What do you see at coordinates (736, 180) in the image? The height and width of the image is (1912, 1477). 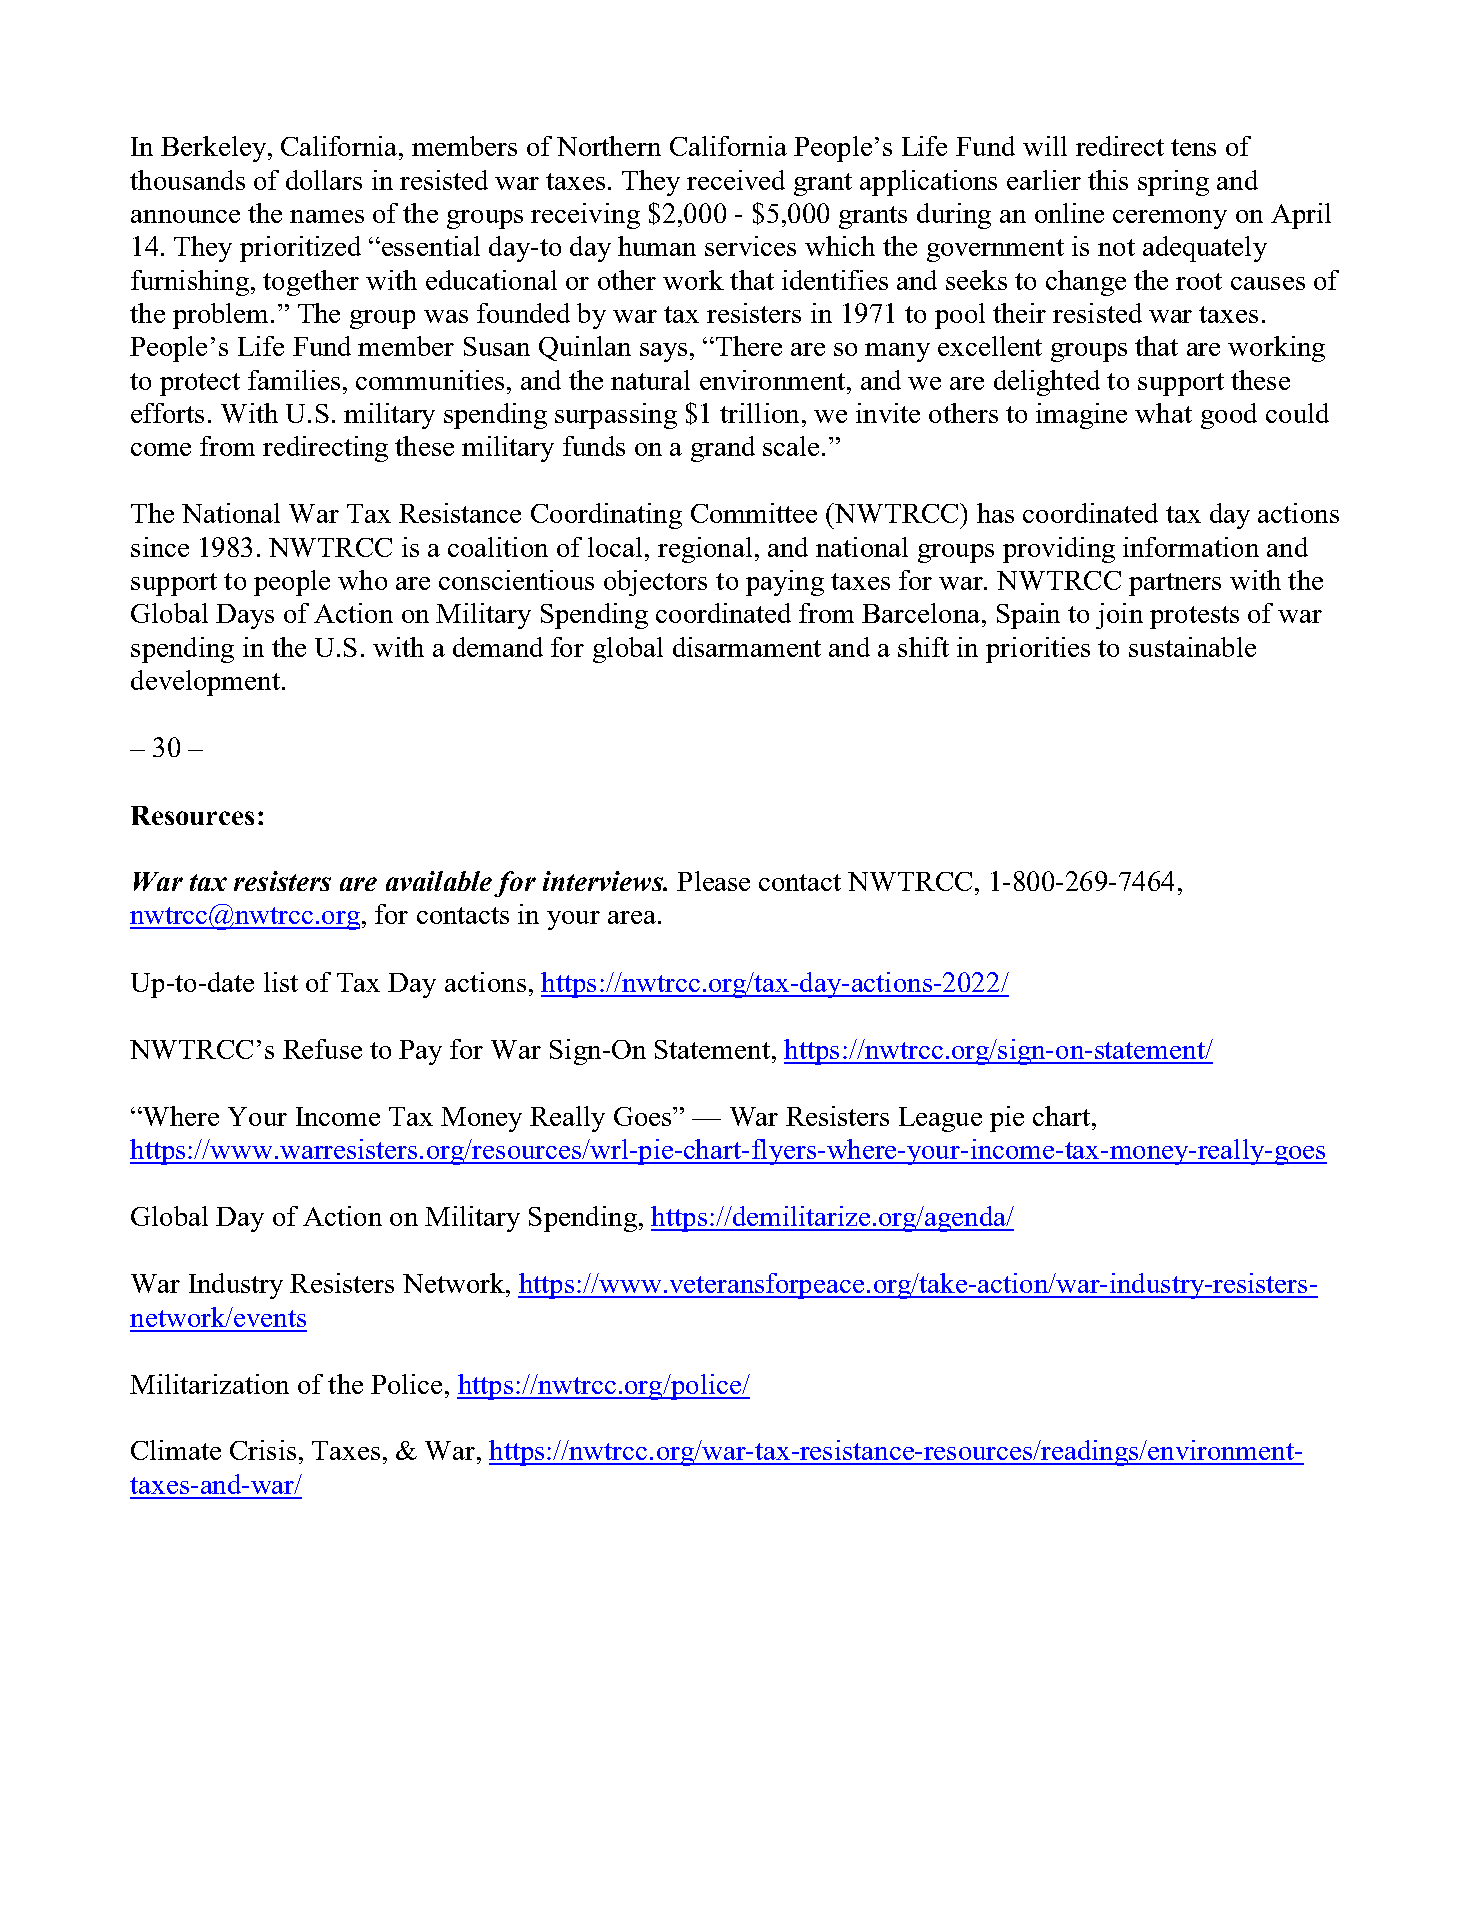 I see `received` at bounding box center [736, 180].
